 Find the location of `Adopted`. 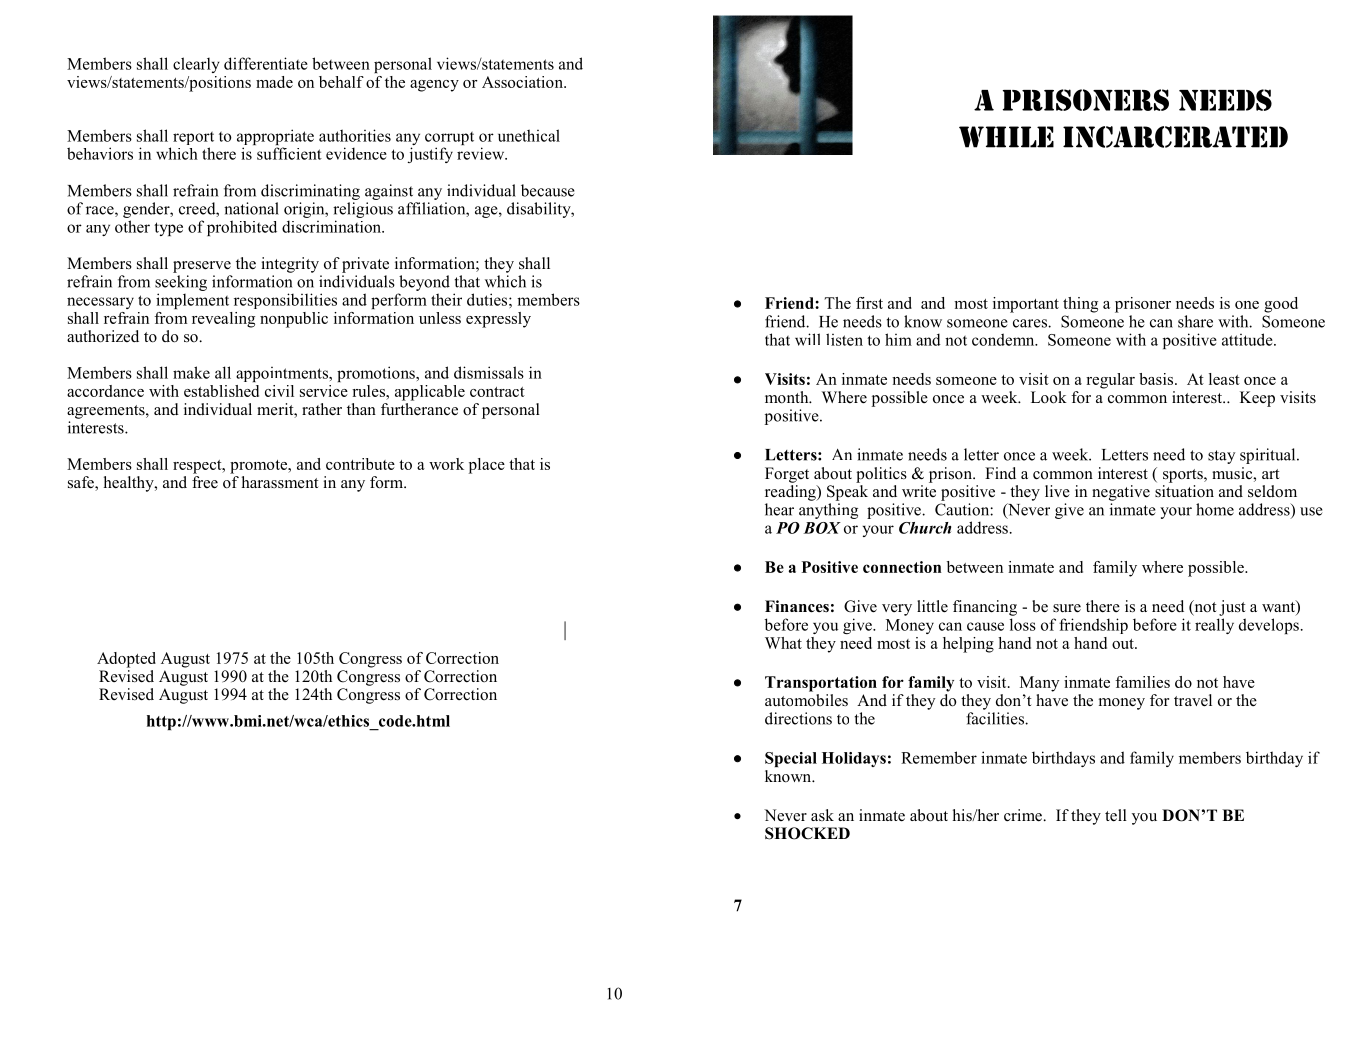

Adopted is located at coordinates (126, 660).
